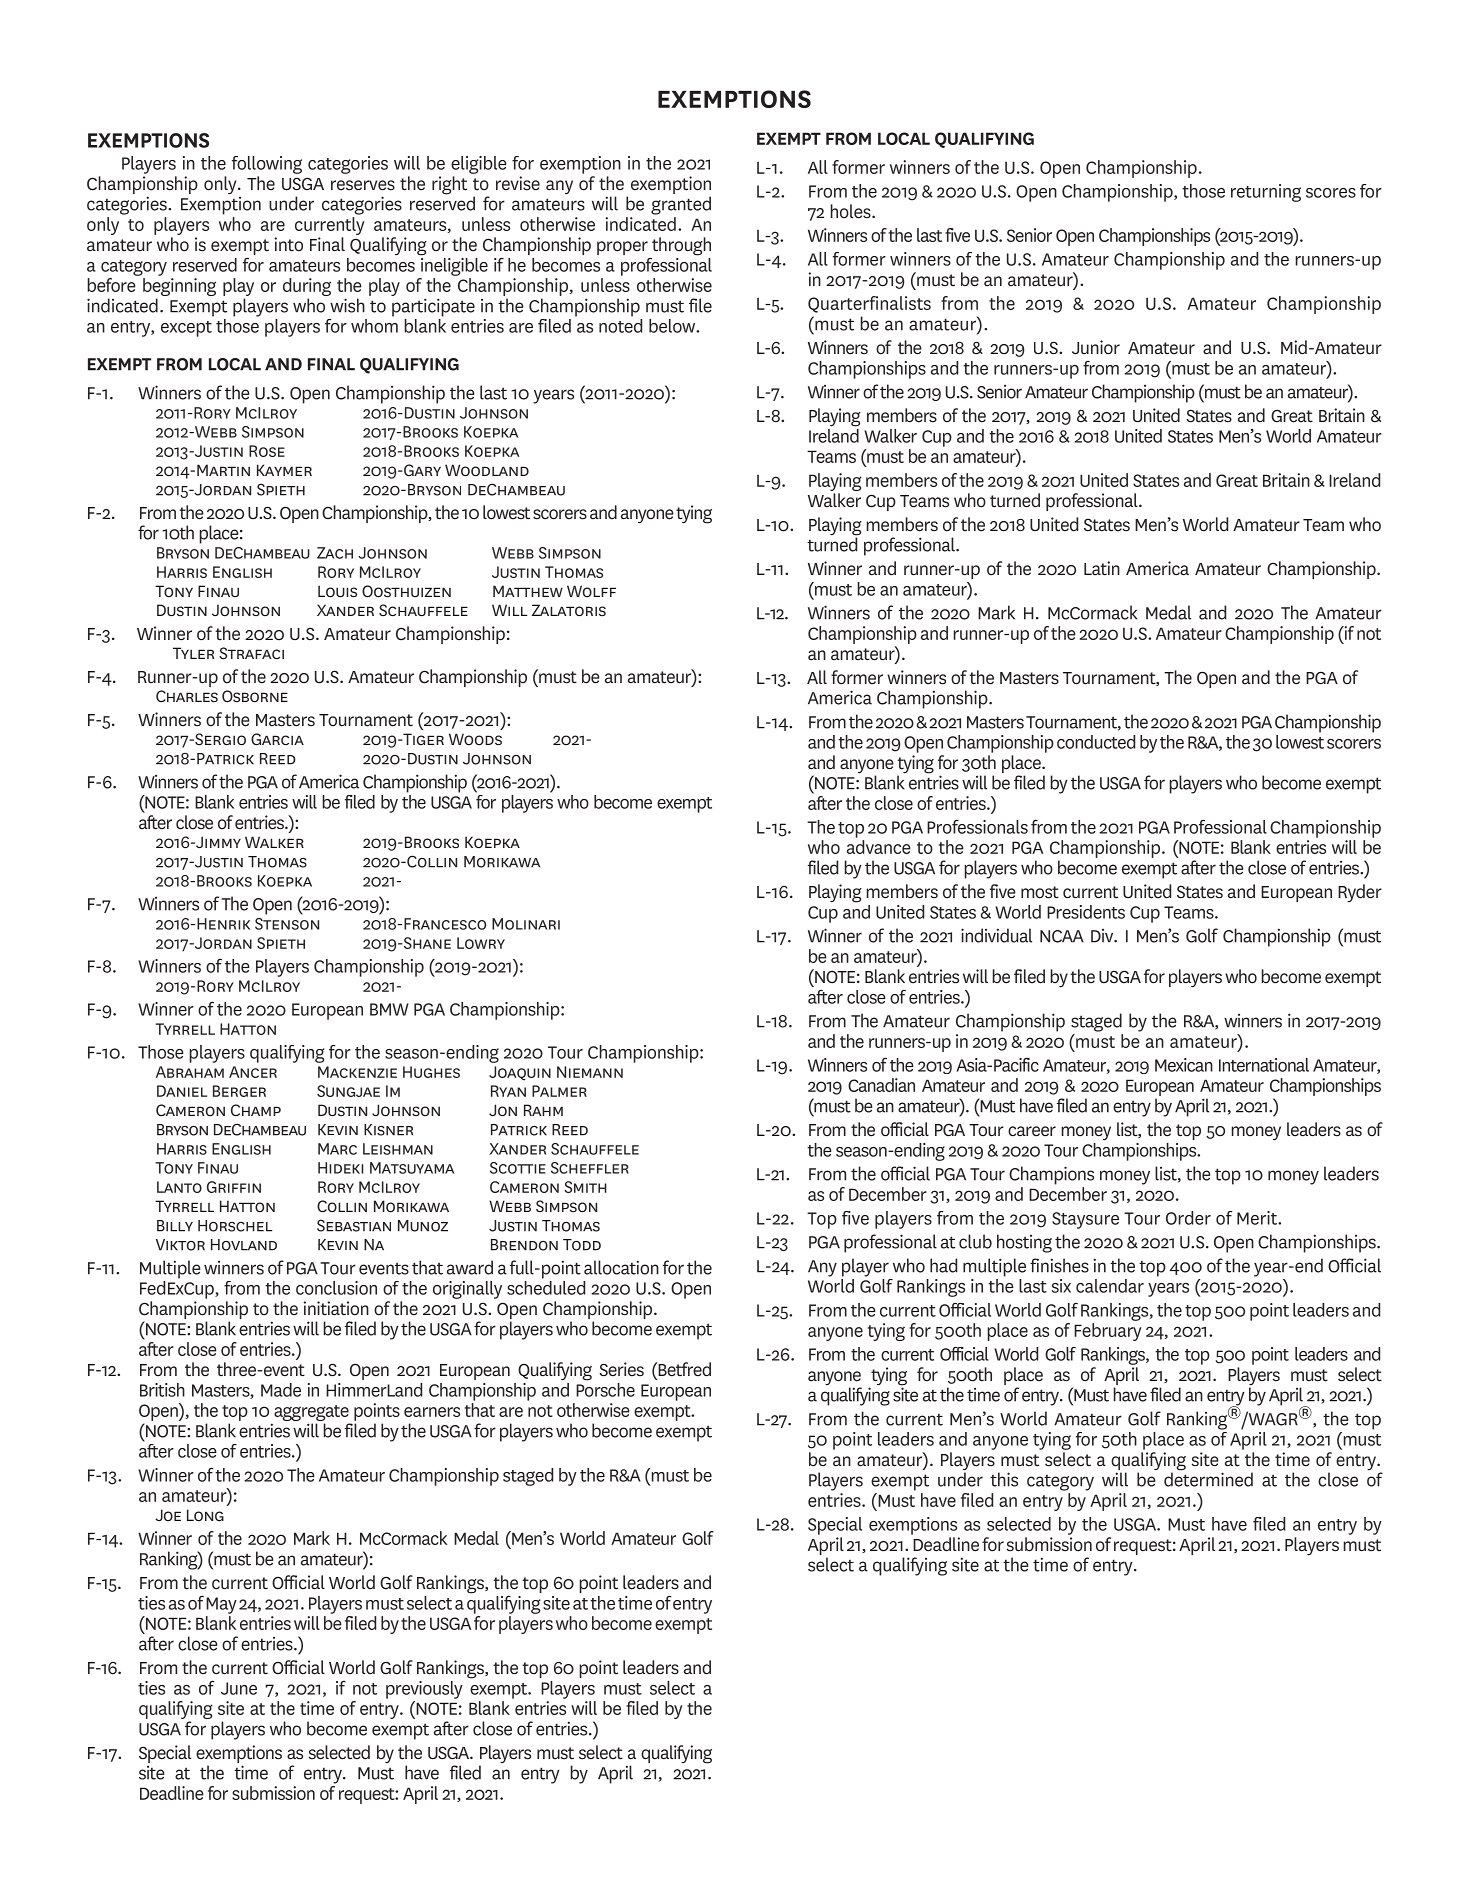 The image size is (1468, 1899). Describe the element at coordinates (186, 329) in the screenshot. I see `except` at that location.
